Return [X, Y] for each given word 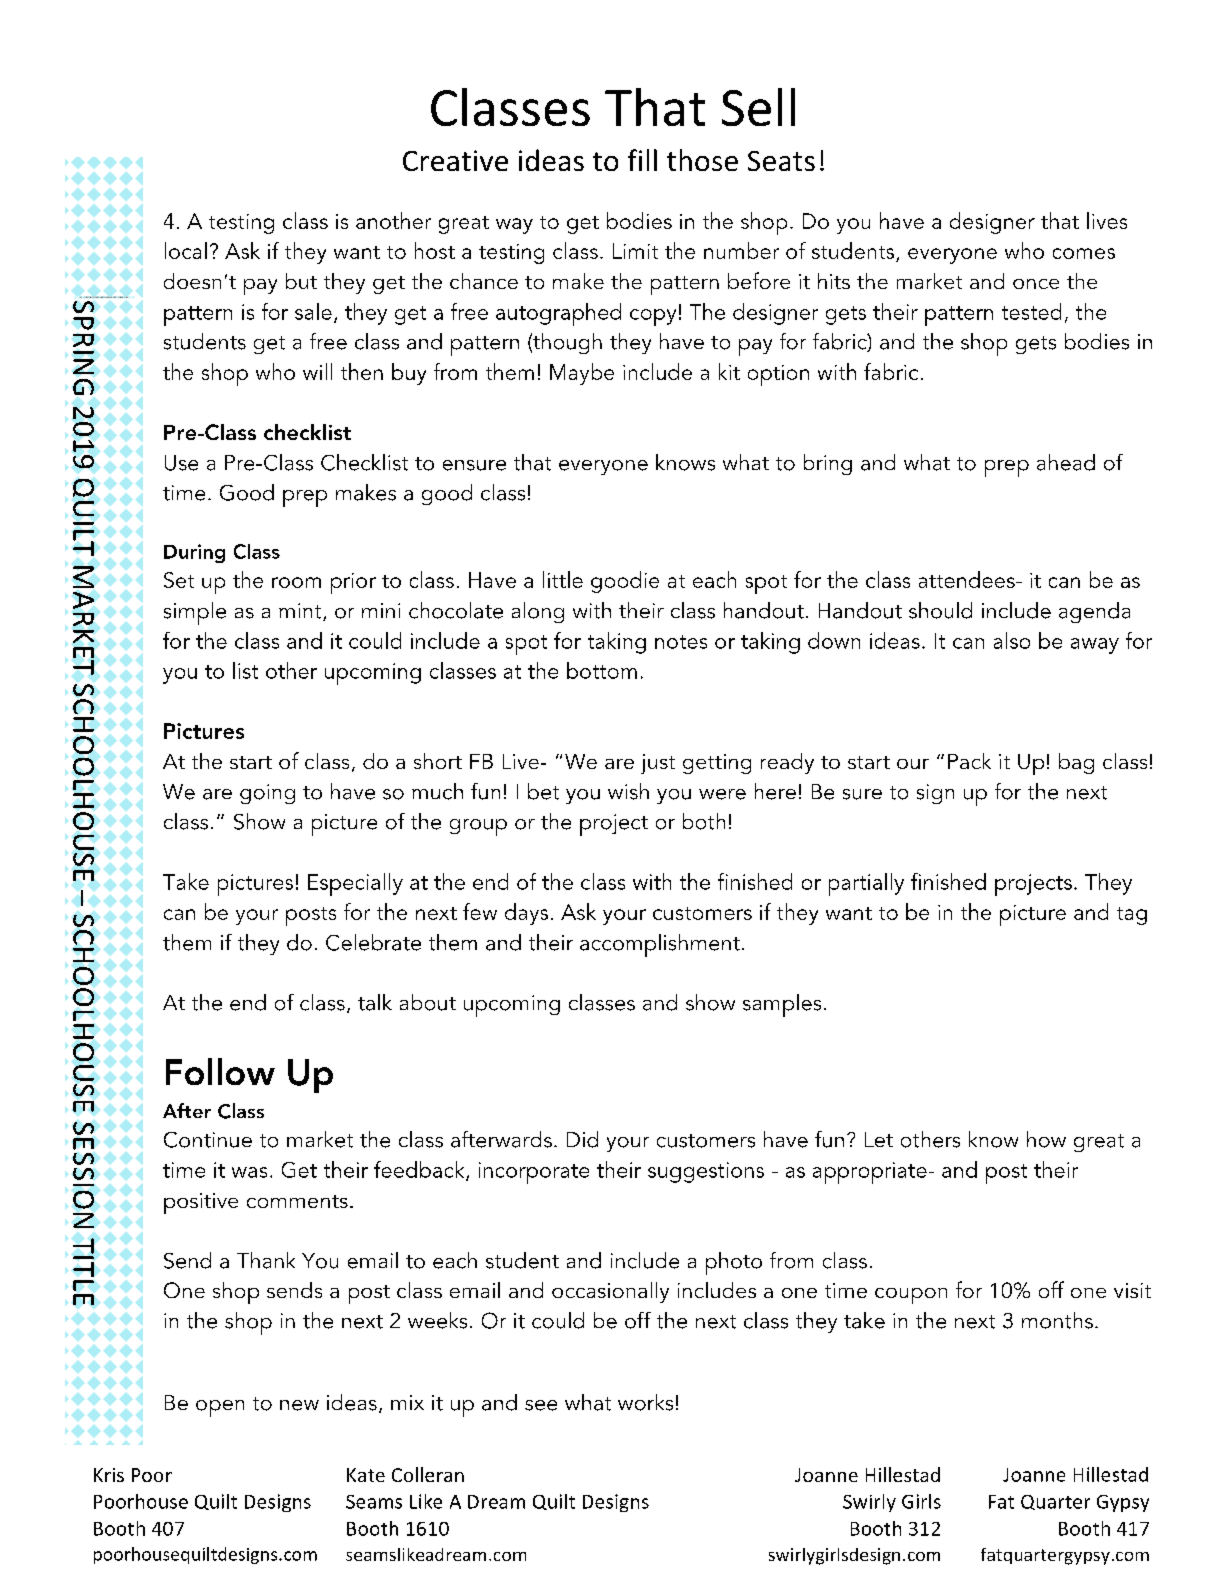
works [645, 1402]
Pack [969, 761]
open [220, 1408]
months [1057, 1320]
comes [1084, 253]
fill [642, 160]
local [186, 250]
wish [628, 791]
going [267, 794]
